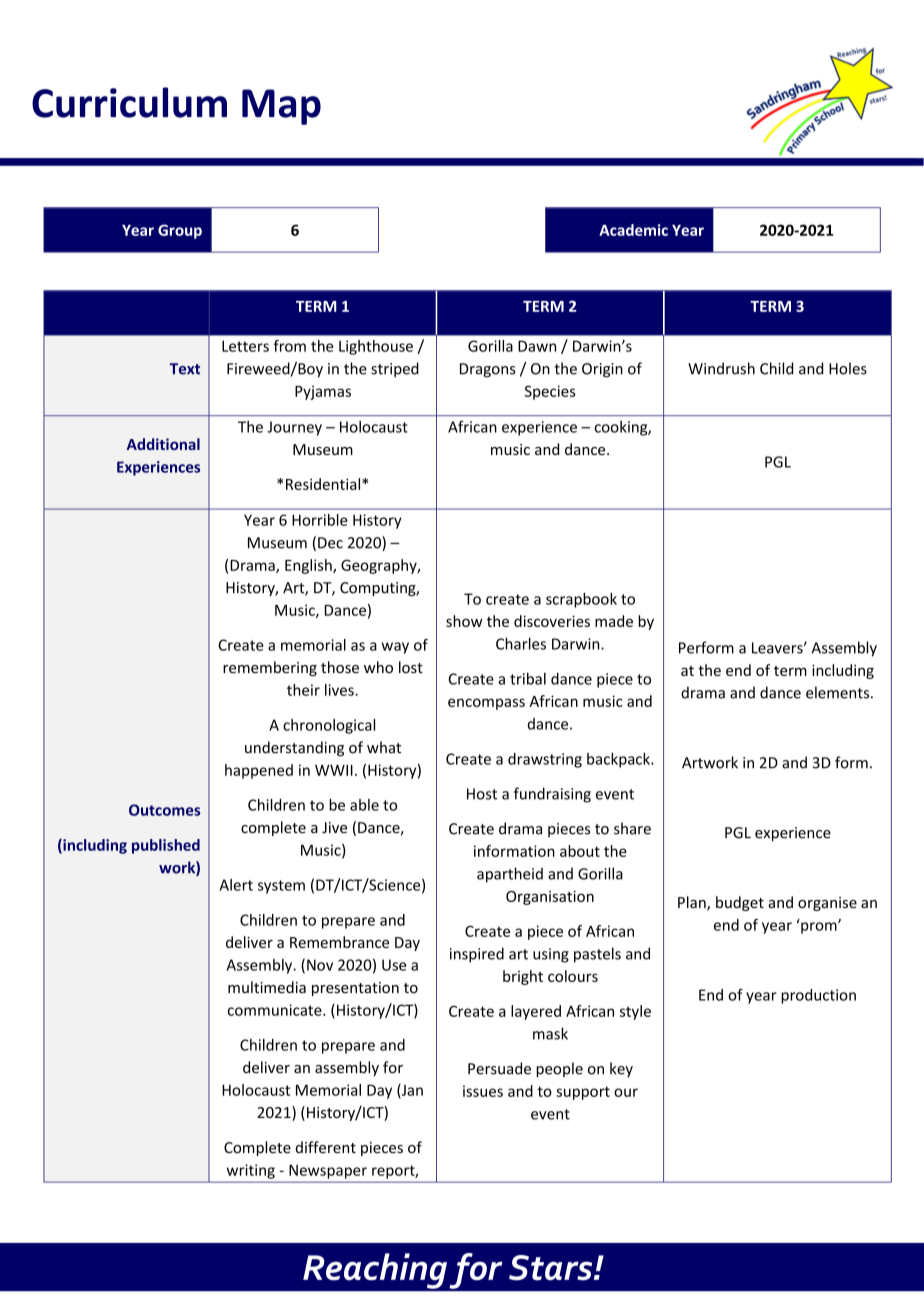 The height and width of the image is (1308, 924). Describe the element at coordinates (251, 1171) in the image. I see `writing` at that location.
